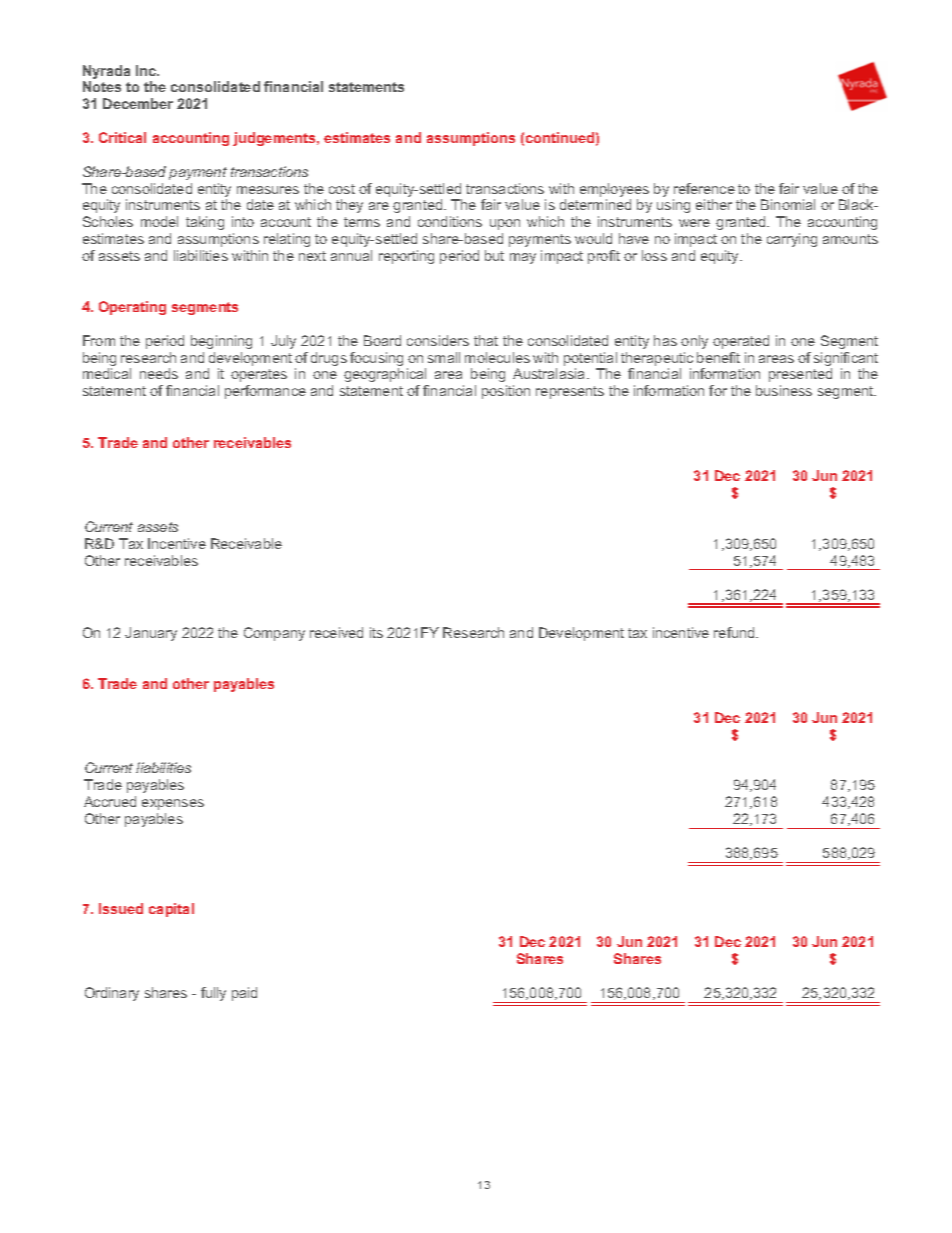 The width and height of the screenshot is (952, 1233). Describe the element at coordinates (376, 632) in the screenshot. I see `its` at that location.
